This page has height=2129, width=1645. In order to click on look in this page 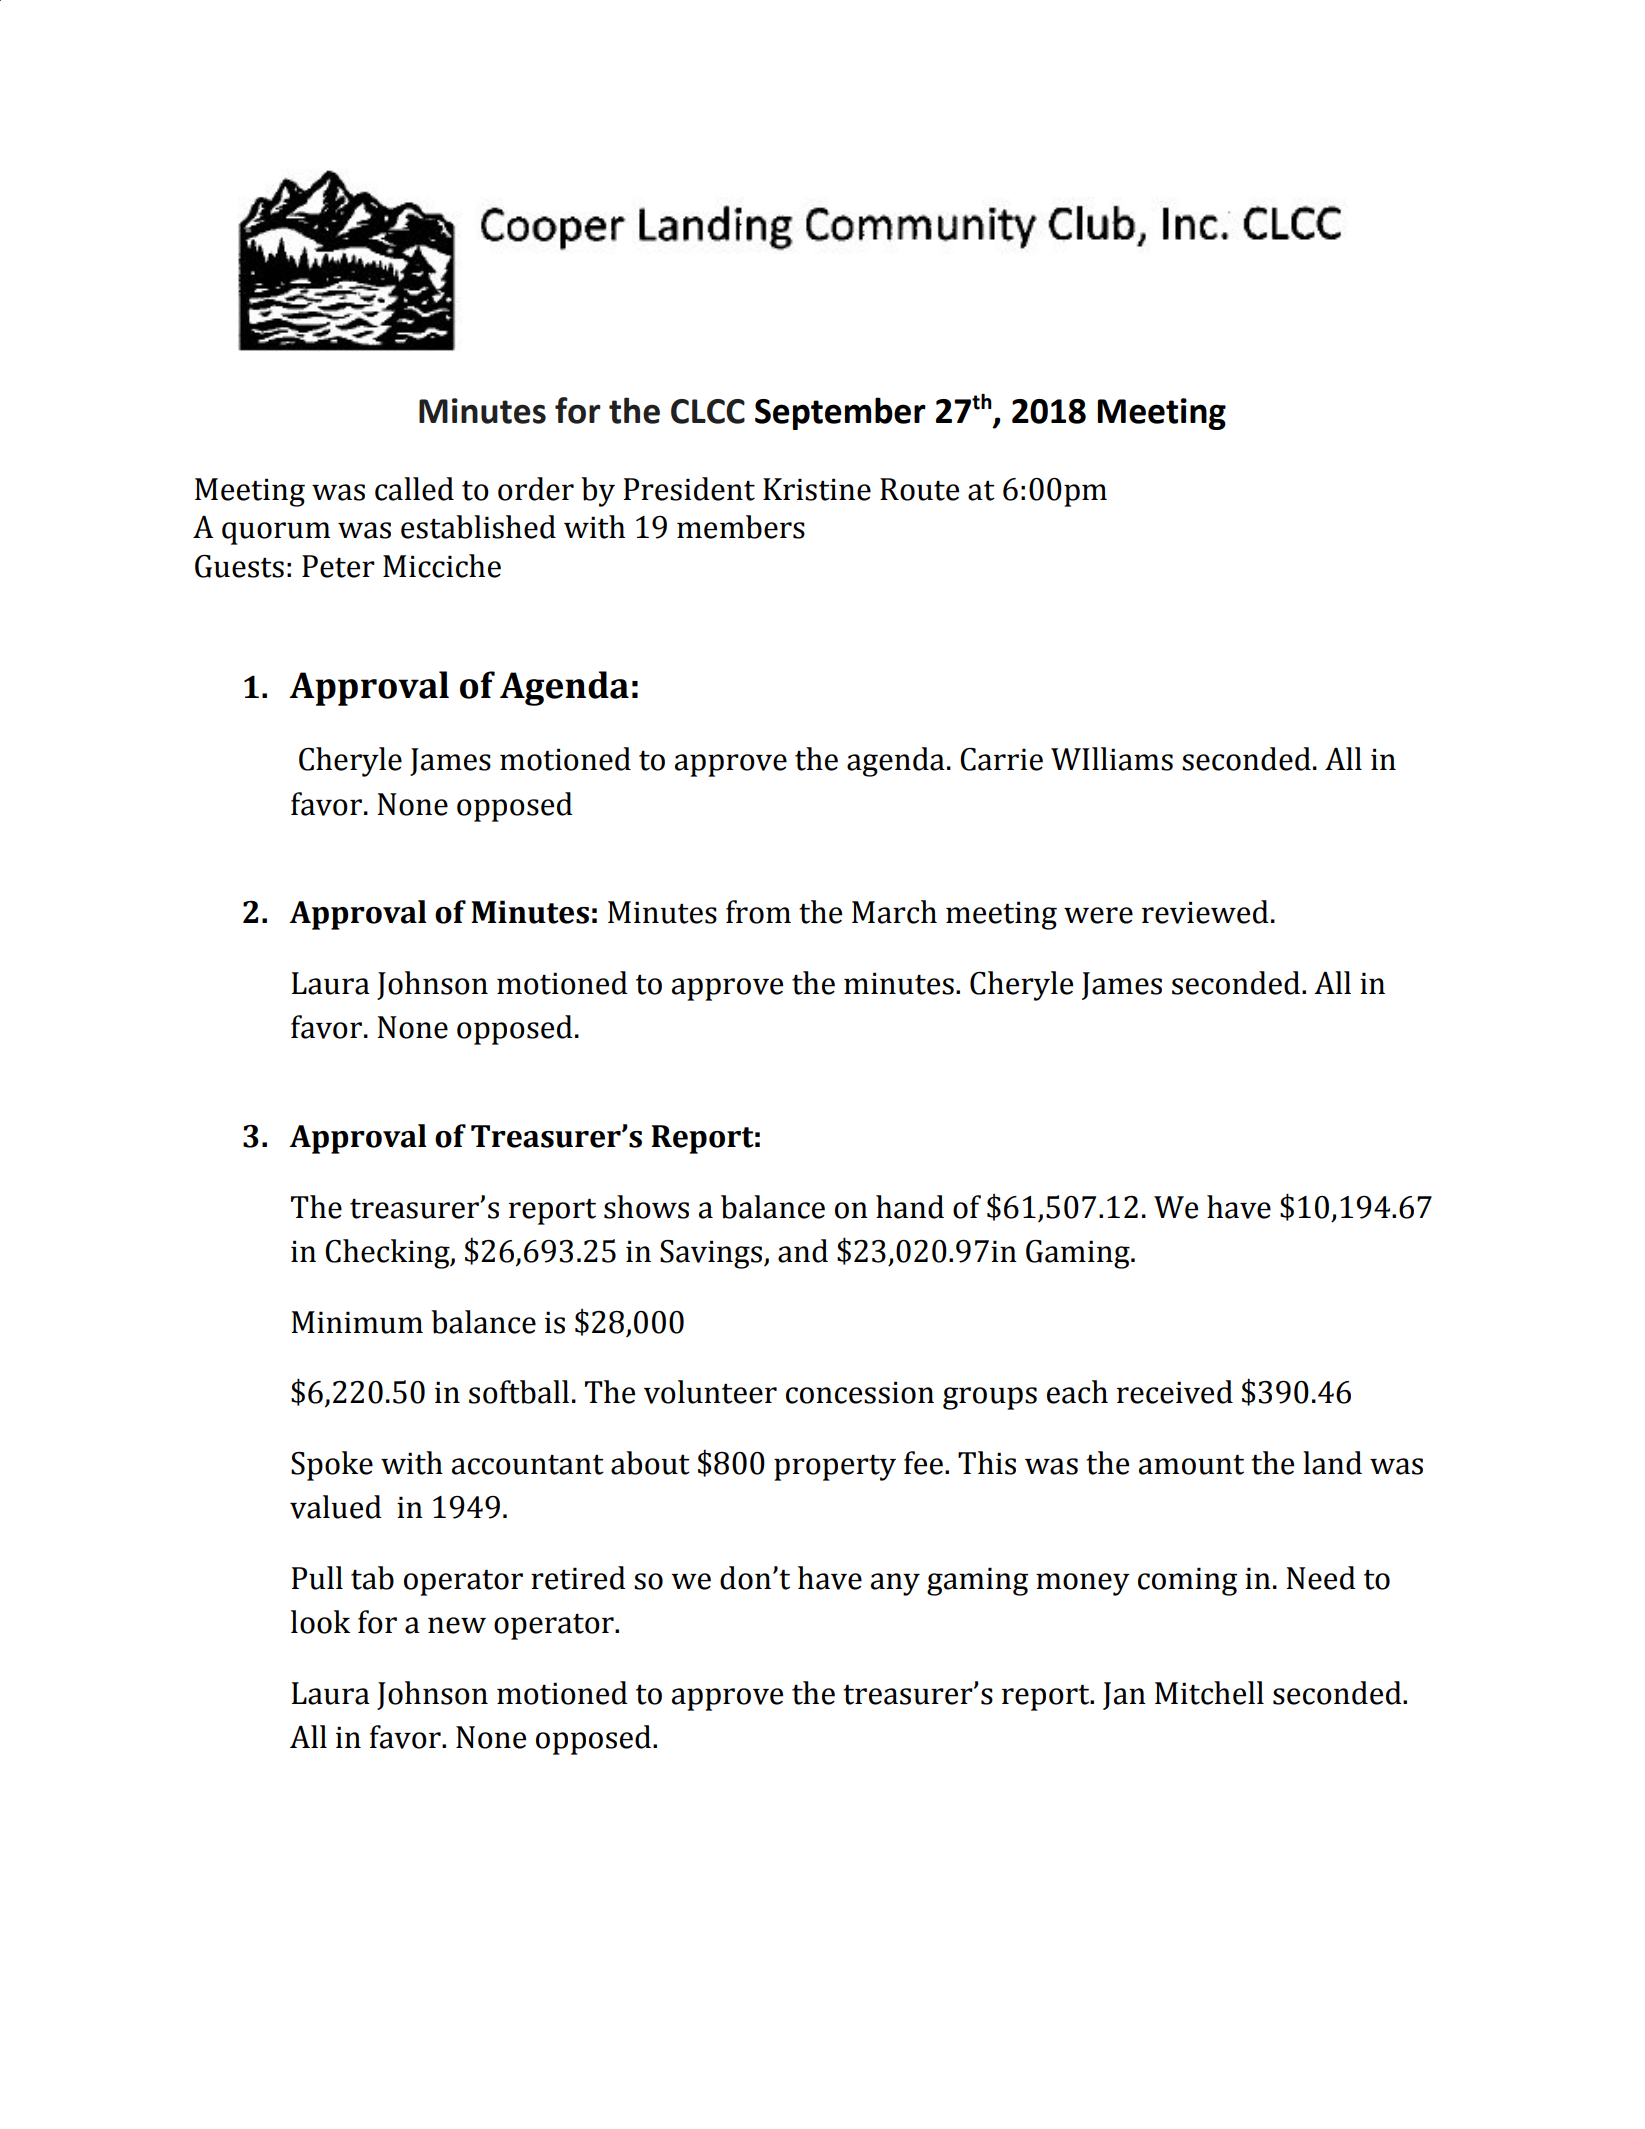, I will do `click(320, 1622)`.
